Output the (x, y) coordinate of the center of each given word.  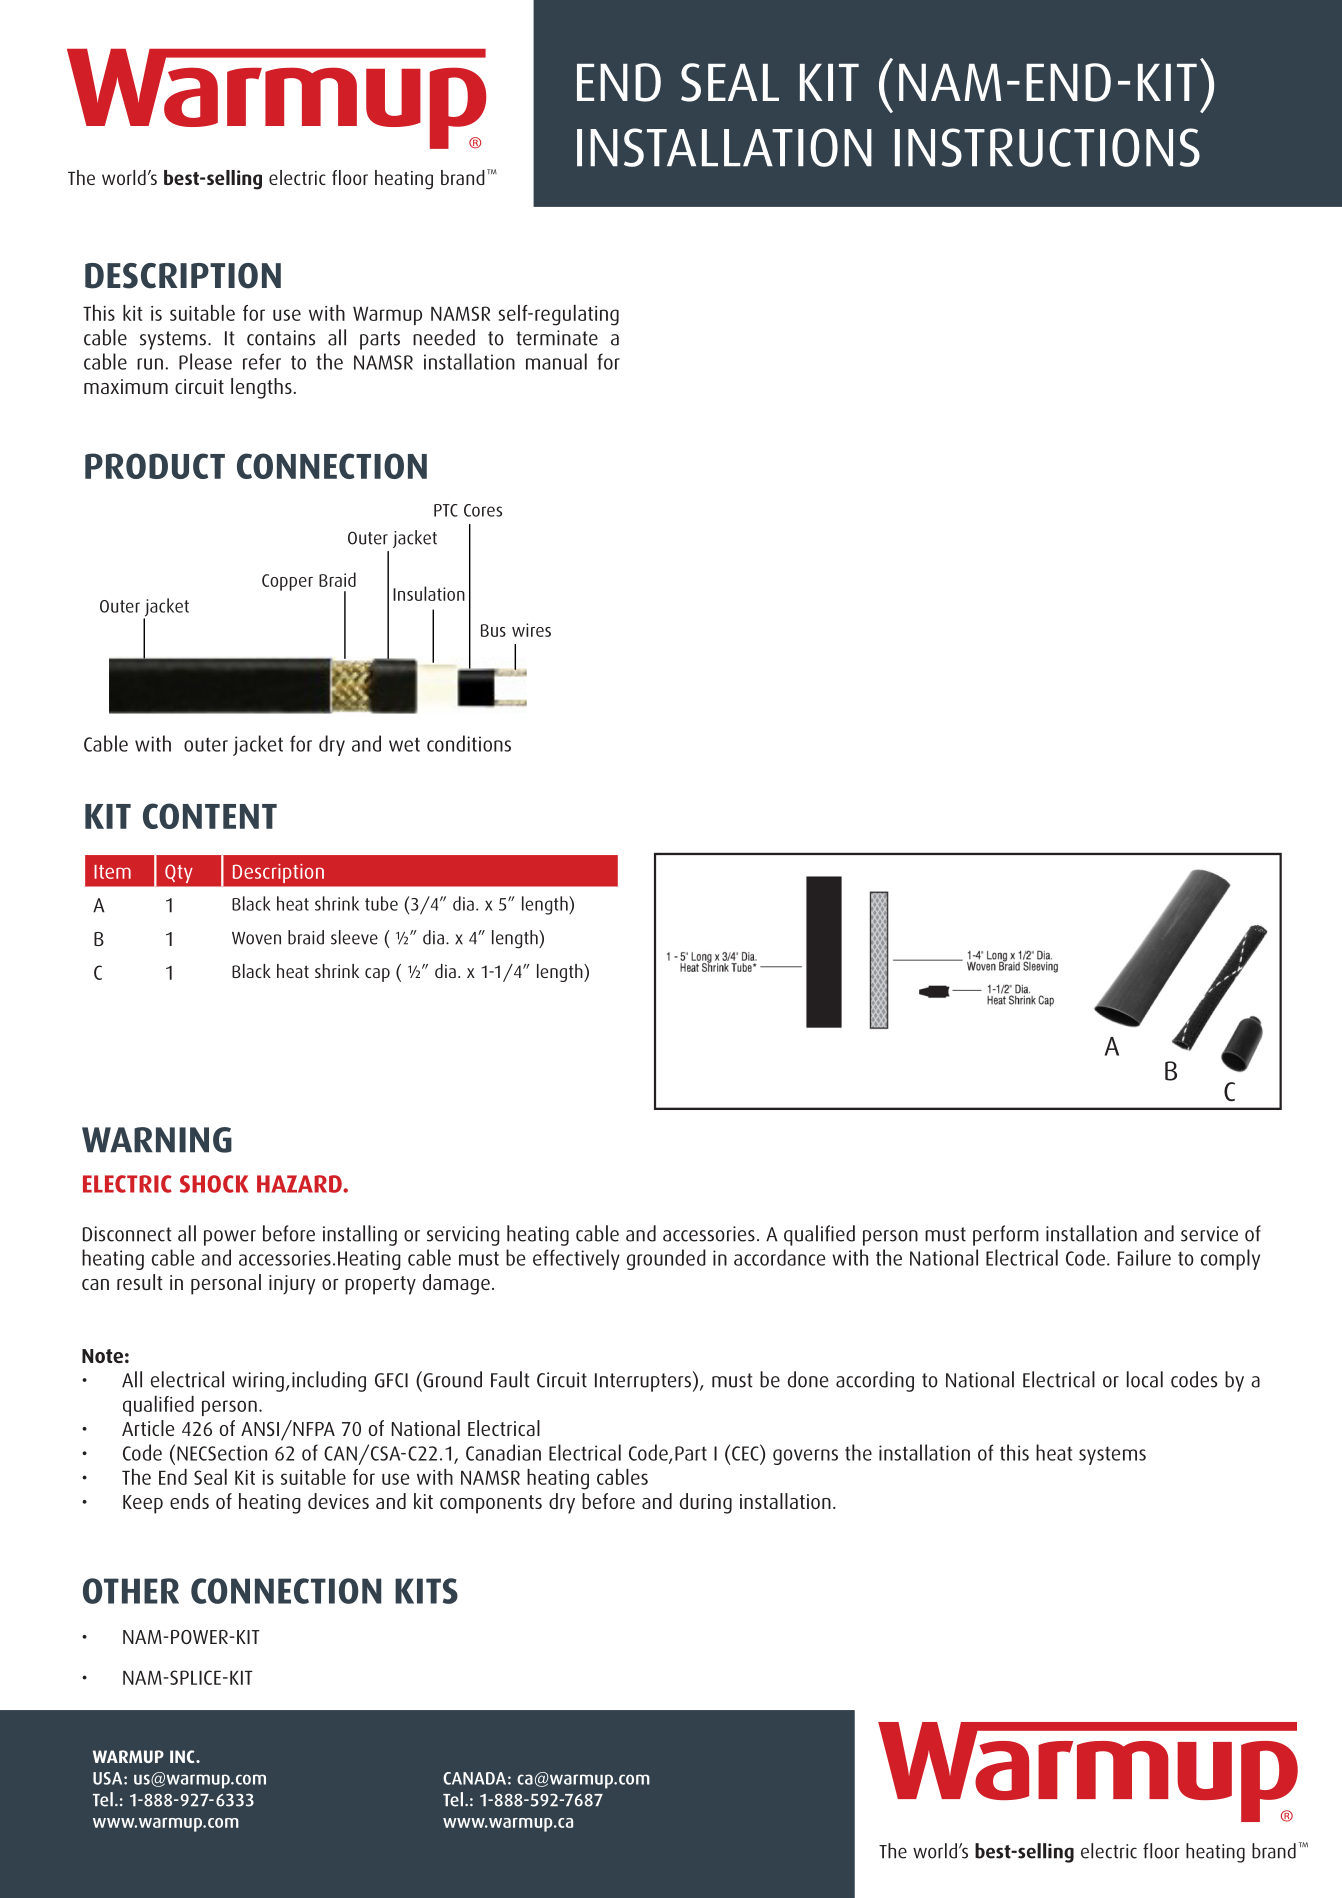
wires (531, 630)
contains (281, 338)
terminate (557, 338)
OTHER (131, 1591)
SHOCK (214, 1184)
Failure (1144, 1257)
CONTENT (210, 816)
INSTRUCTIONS (1047, 147)
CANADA (474, 1778)
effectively (576, 1259)
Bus (493, 630)
